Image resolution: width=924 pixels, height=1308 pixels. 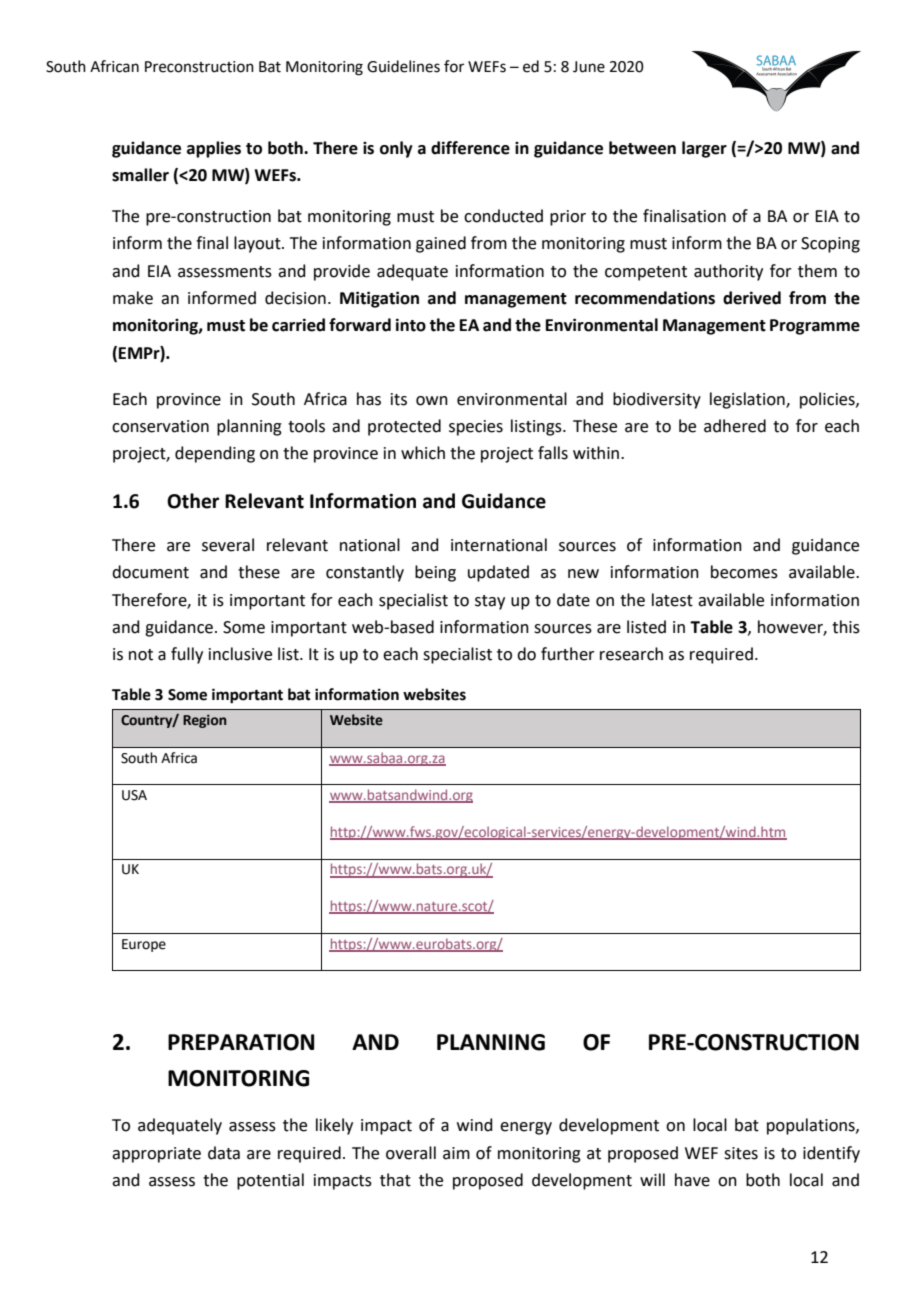 What do you see at coordinates (568, 654) in the page?
I see `further` at bounding box center [568, 654].
